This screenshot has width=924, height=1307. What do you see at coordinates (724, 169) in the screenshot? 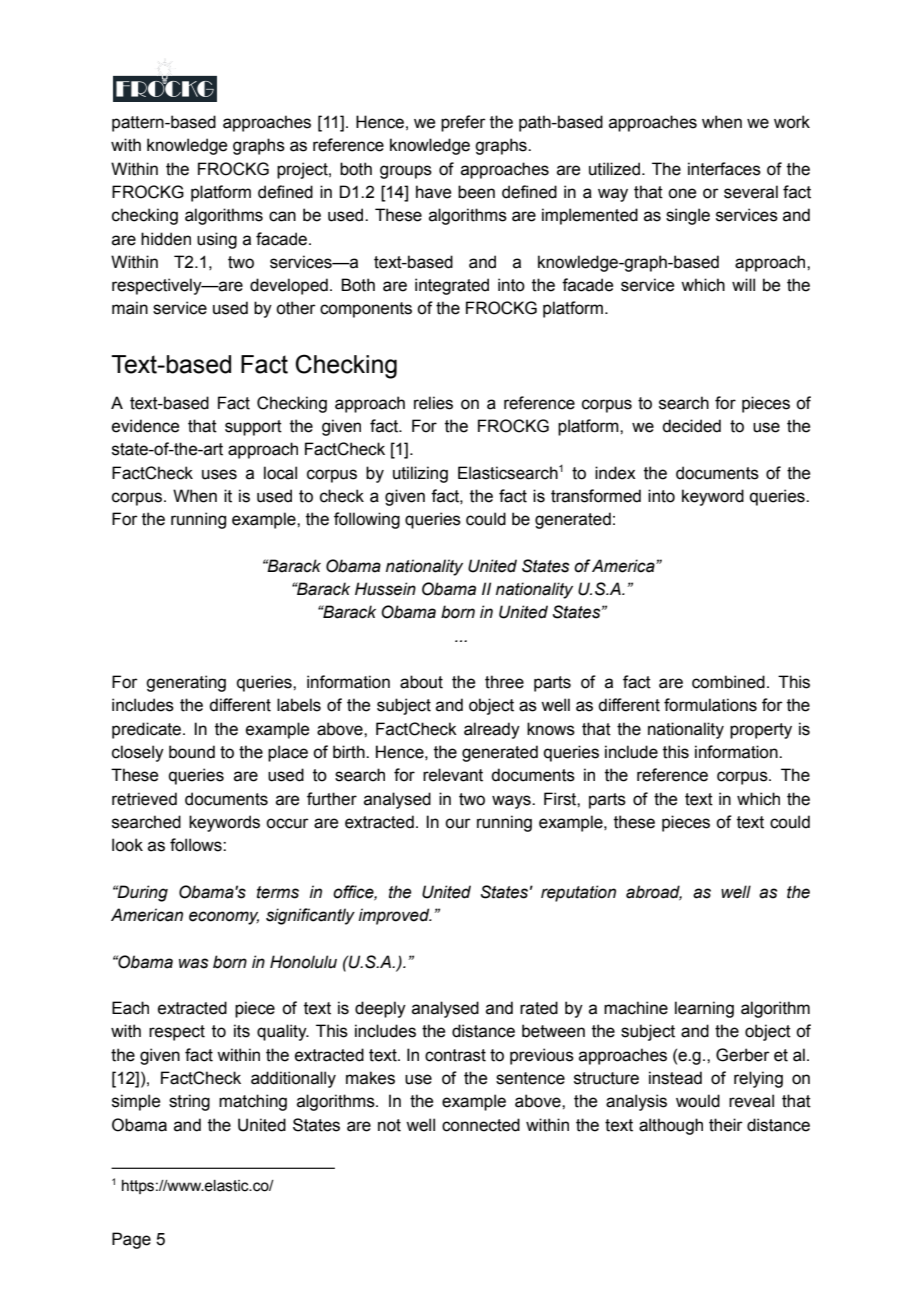
I see `interfaces` at bounding box center [724, 169].
